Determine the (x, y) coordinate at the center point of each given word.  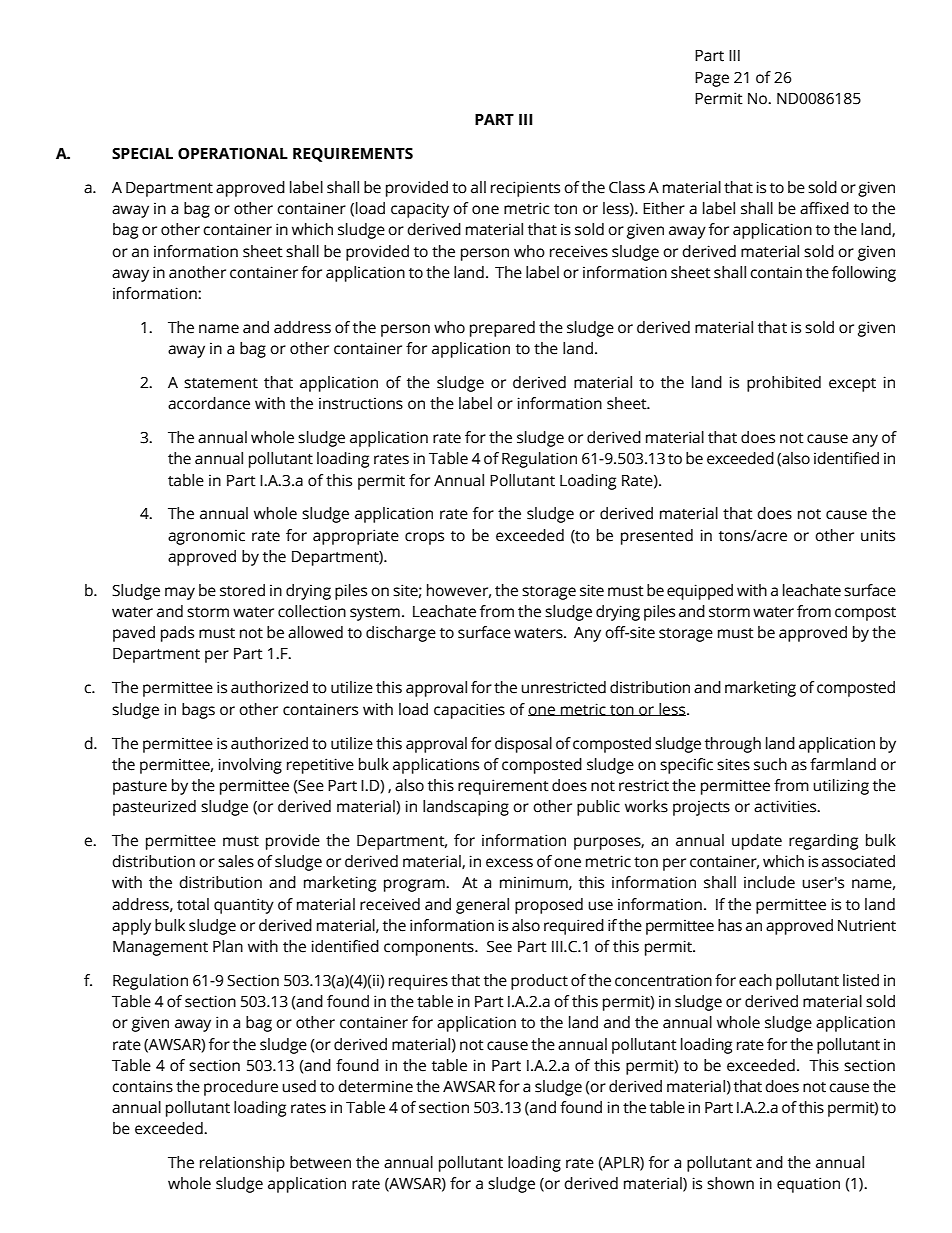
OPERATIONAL (233, 154)
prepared (502, 329)
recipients (525, 189)
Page (712, 79)
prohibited (784, 384)
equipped (700, 592)
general (482, 906)
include (769, 882)
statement (221, 383)
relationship (242, 1164)
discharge (401, 634)
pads (177, 634)
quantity (244, 906)
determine (375, 1086)
